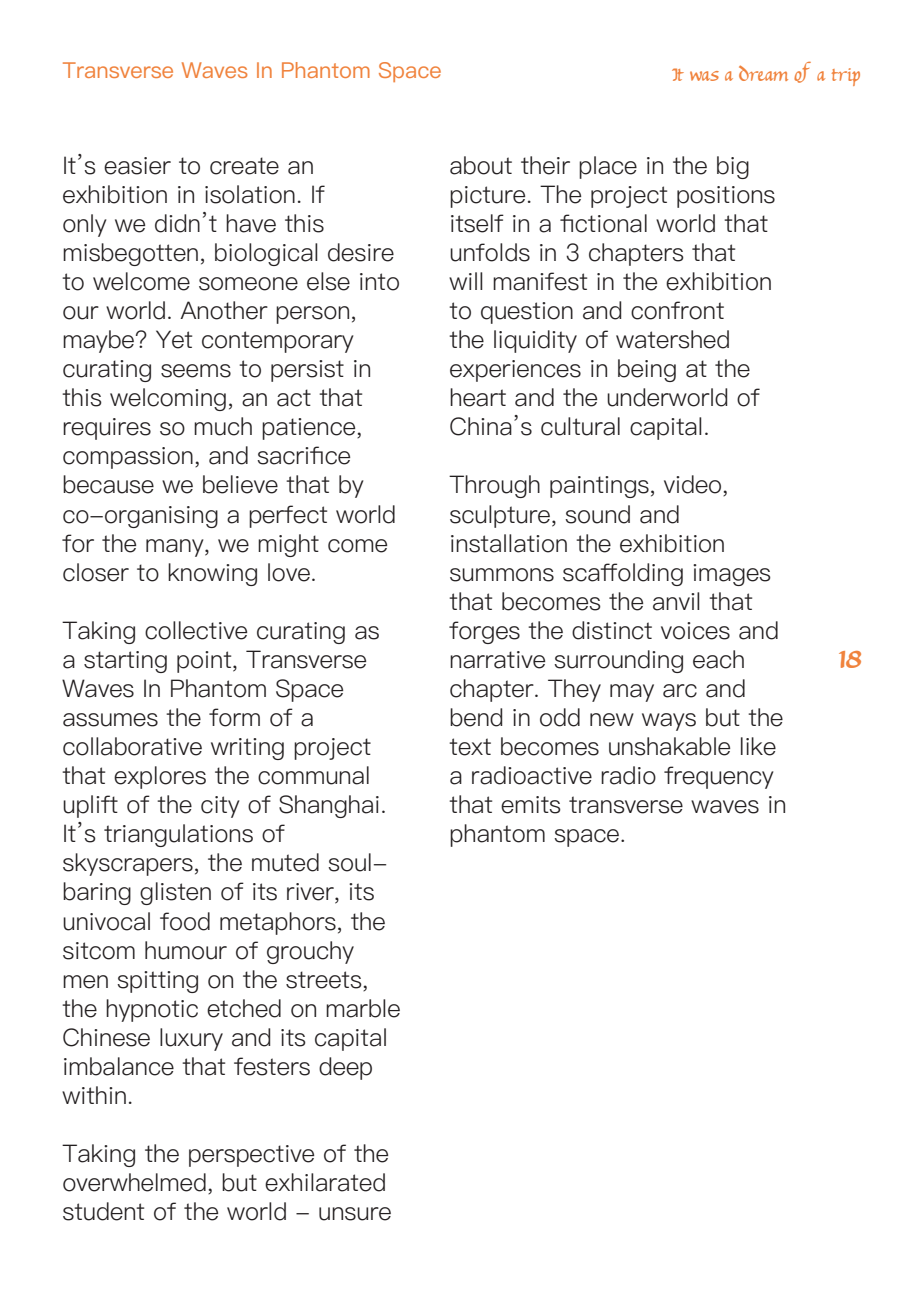  I want to click on positions, so click(726, 197).
